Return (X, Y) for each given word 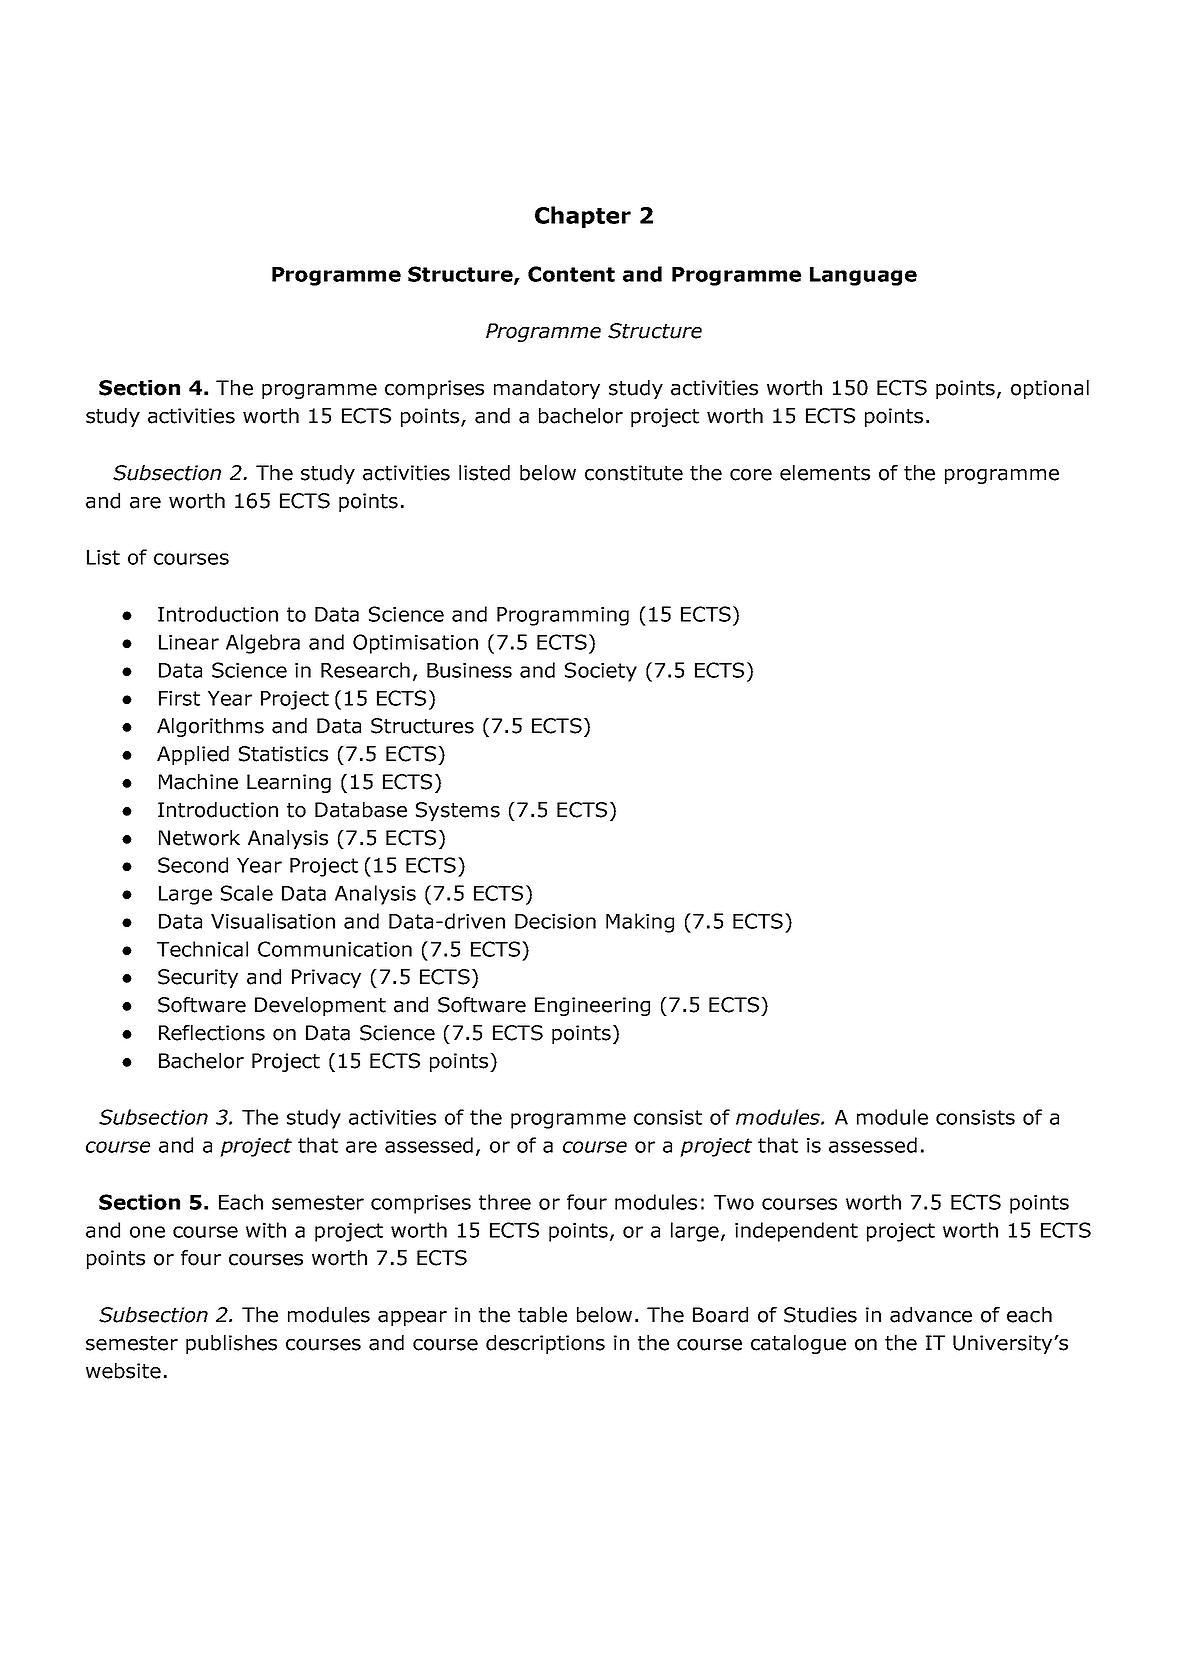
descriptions (545, 1344)
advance (931, 1315)
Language (863, 276)
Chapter (583, 217)
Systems (458, 811)
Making (640, 923)
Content (571, 274)
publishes (231, 1344)
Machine (198, 782)
